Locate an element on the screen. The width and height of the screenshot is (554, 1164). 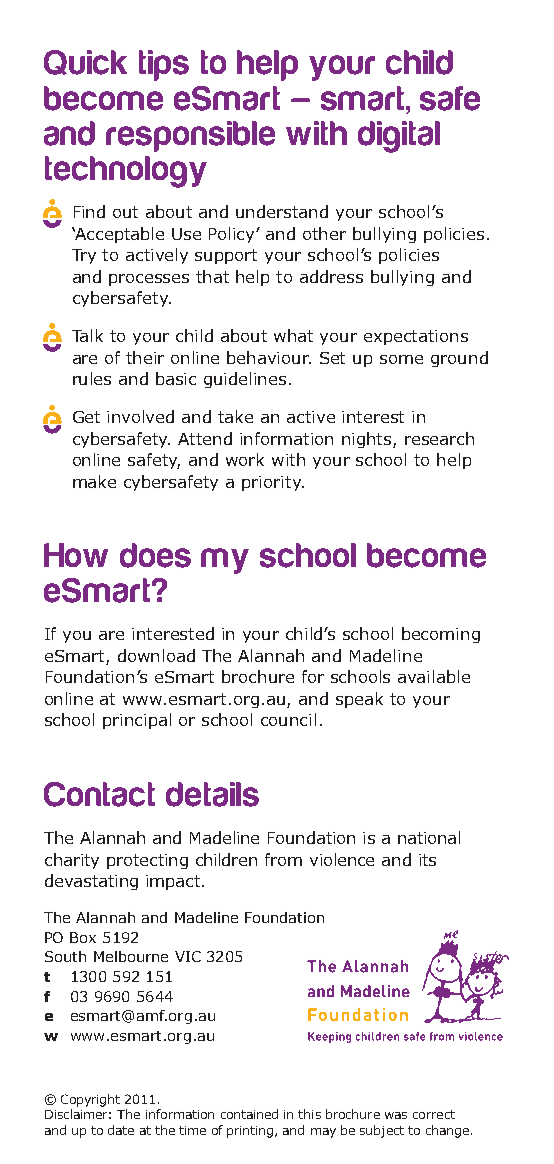
was is located at coordinates (396, 1115).
